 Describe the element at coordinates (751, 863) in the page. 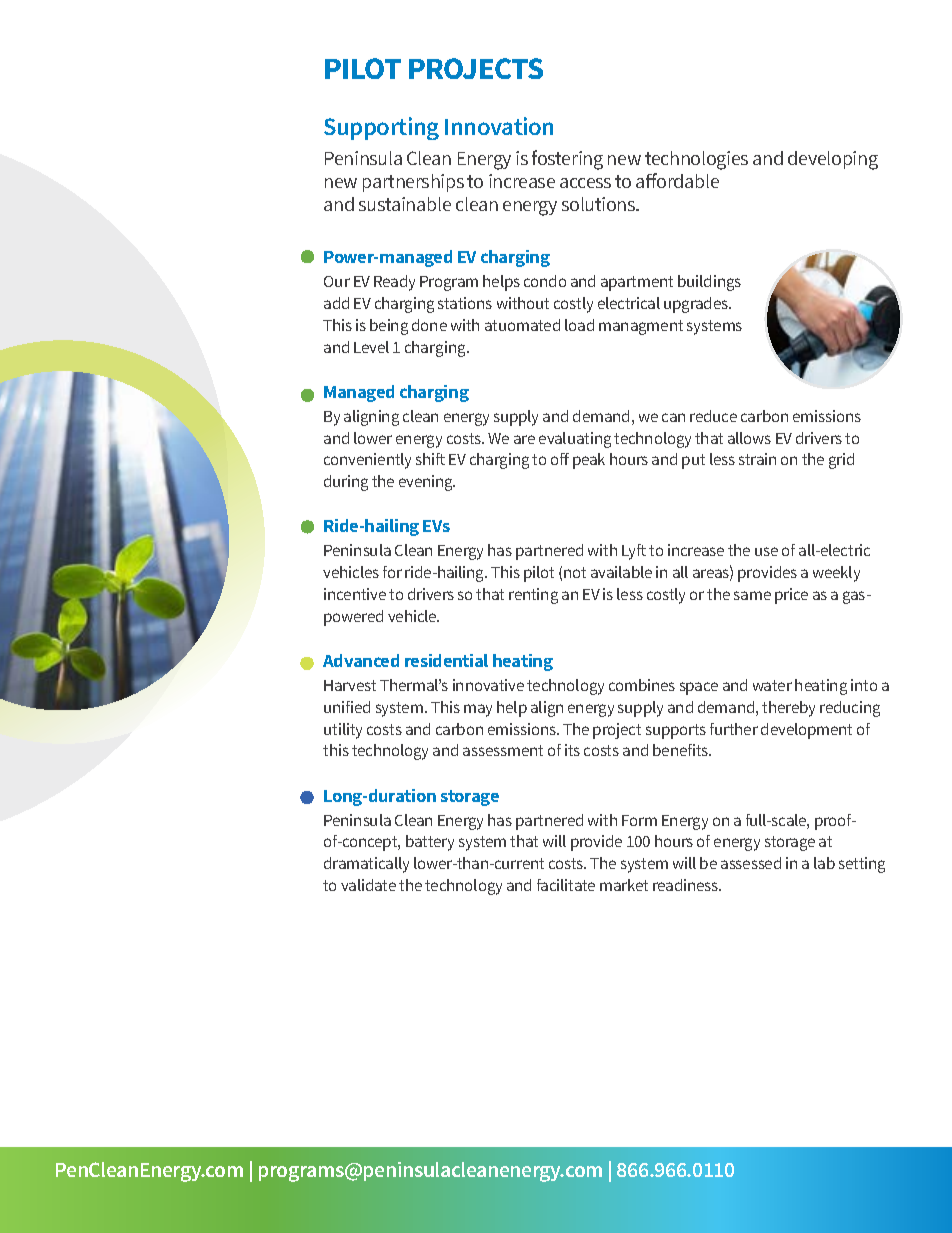

I see `assessed` at that location.
